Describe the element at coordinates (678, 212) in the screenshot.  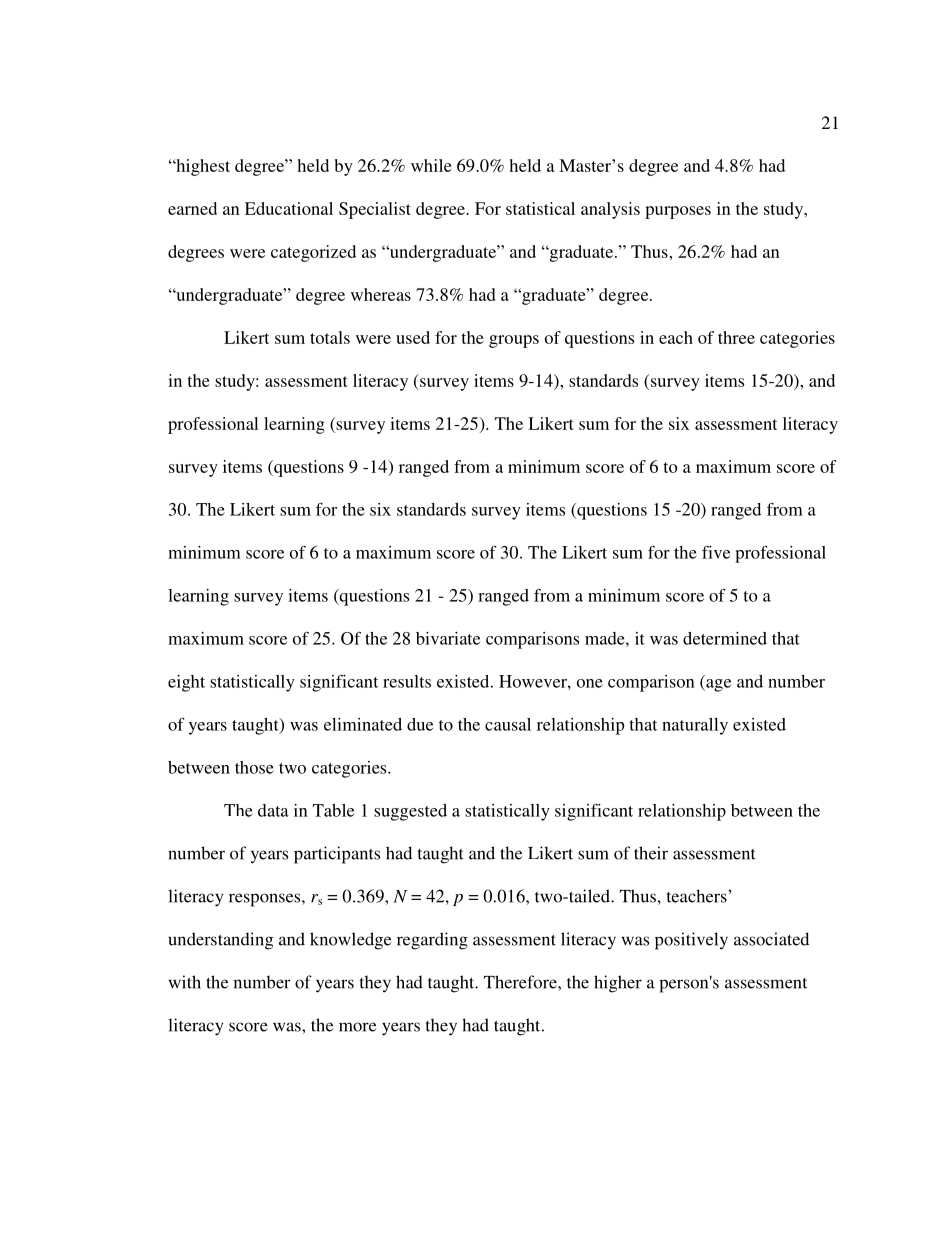
I see `purposes` at that location.
